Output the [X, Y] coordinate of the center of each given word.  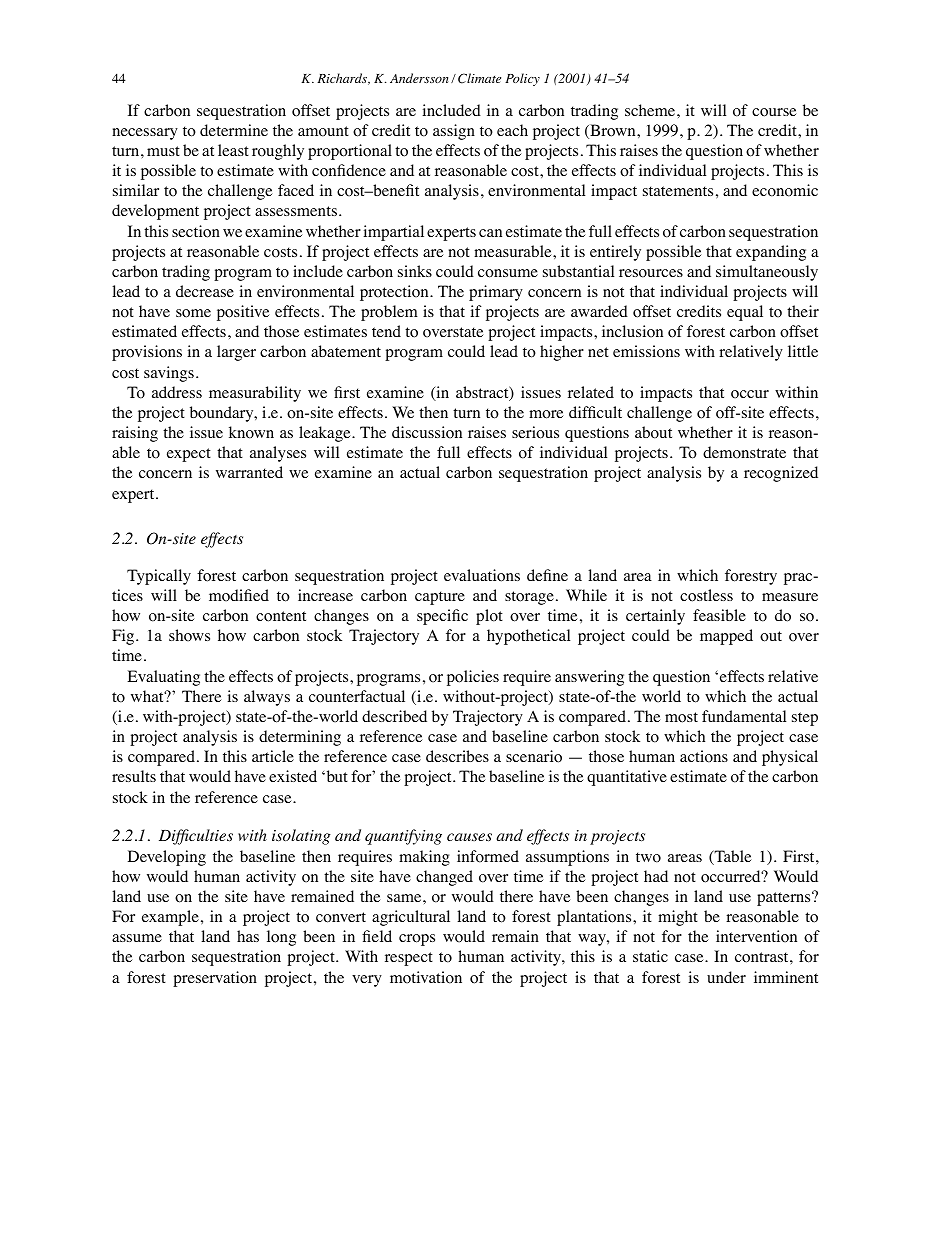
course [774, 112]
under [726, 977]
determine [234, 130]
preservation [215, 979]
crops [417, 940]
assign [454, 132]
